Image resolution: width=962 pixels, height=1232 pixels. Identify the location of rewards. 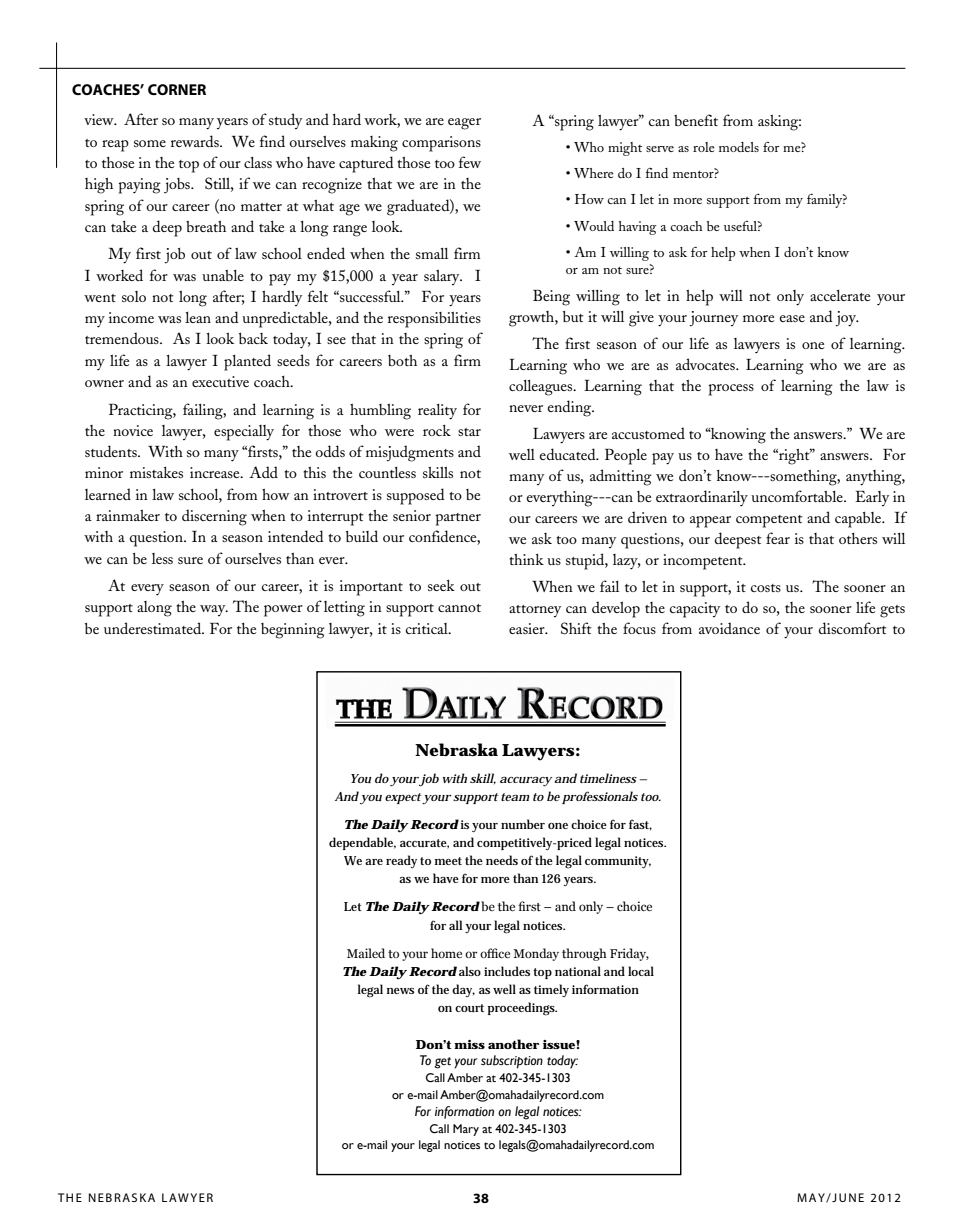
(196, 141).
